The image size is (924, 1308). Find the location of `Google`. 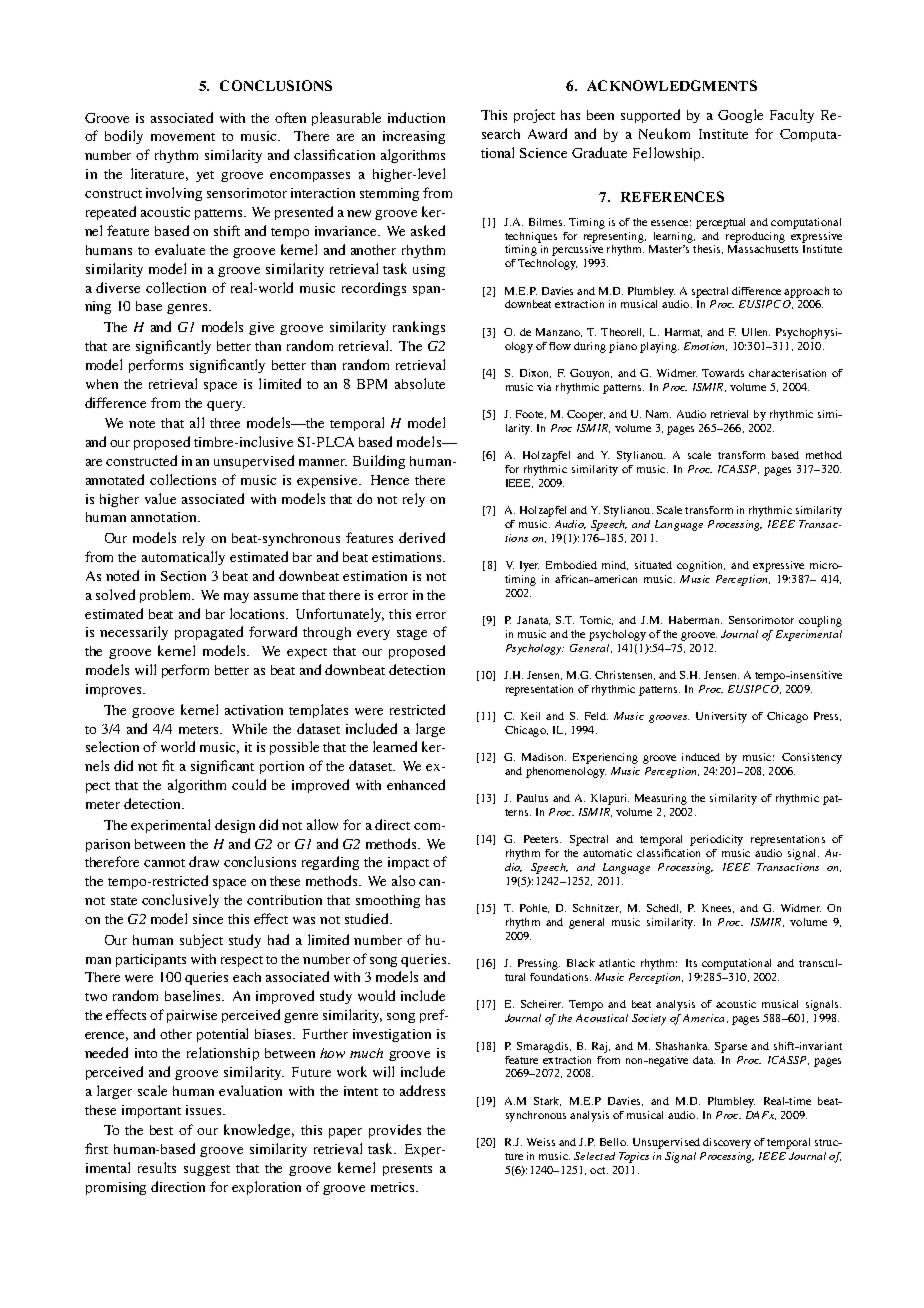

Google is located at coordinates (740, 116).
